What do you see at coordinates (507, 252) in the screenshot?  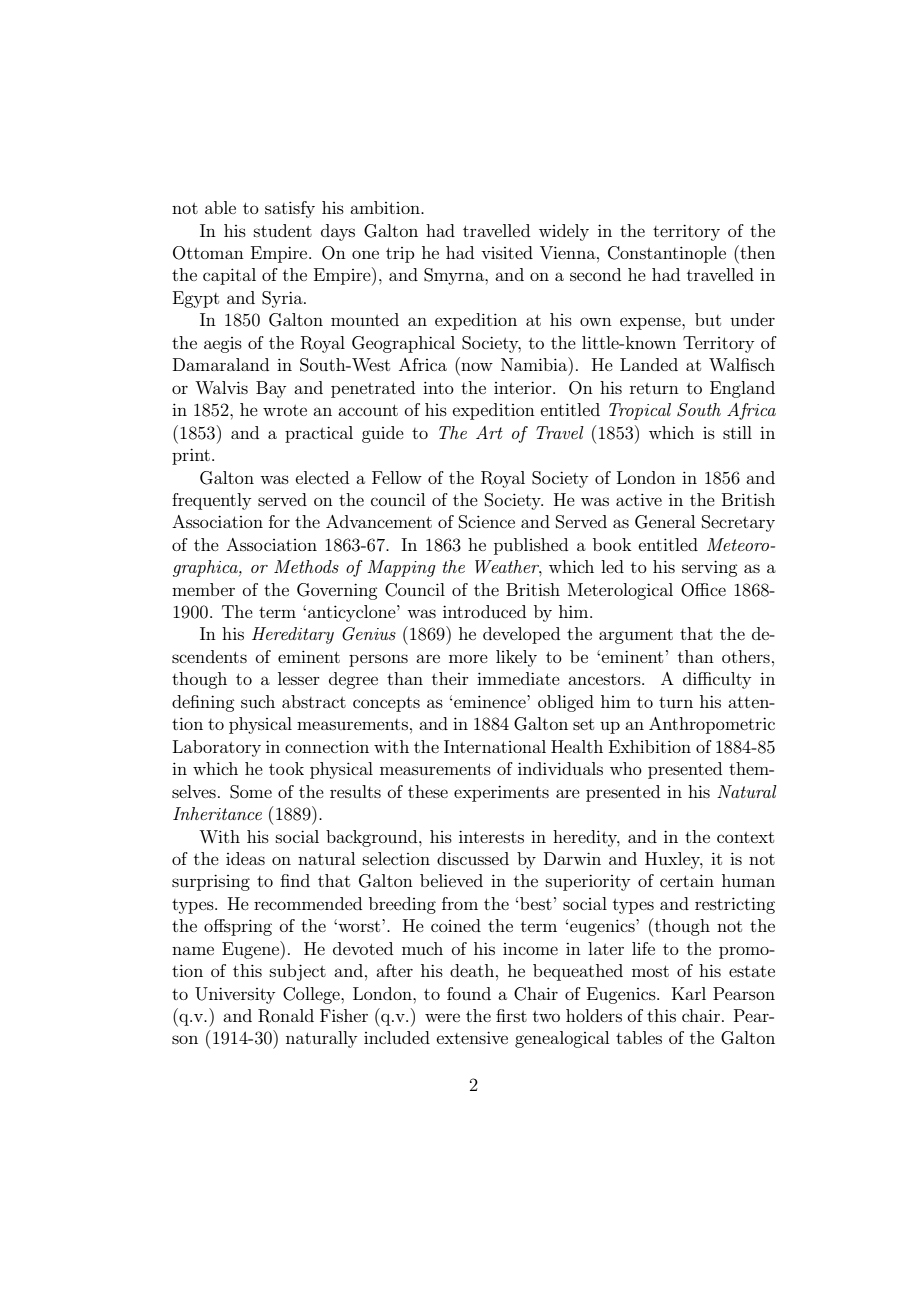 I see `visited` at bounding box center [507, 252].
